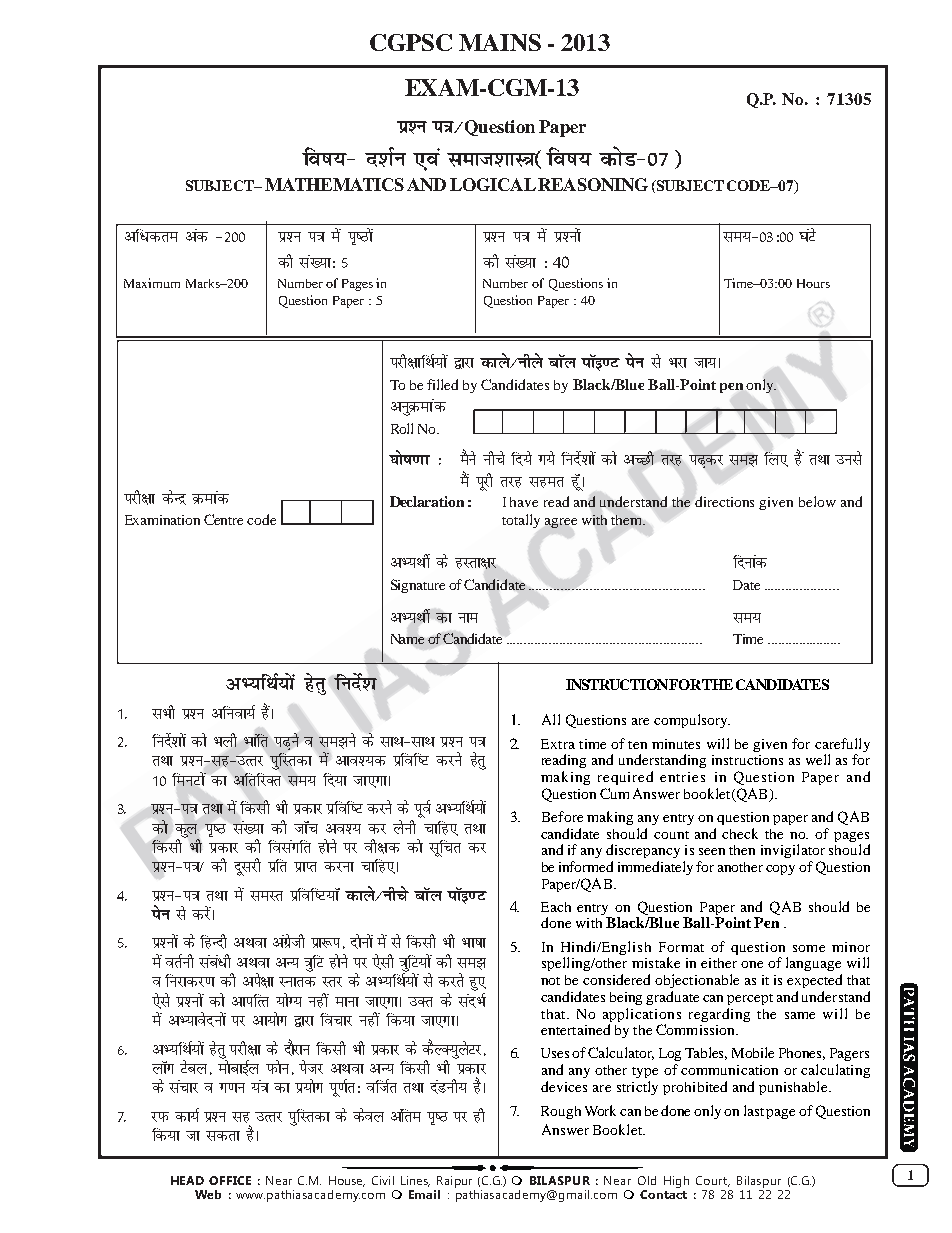  What do you see at coordinates (724, 501) in the document?
I see `directions` at bounding box center [724, 501].
